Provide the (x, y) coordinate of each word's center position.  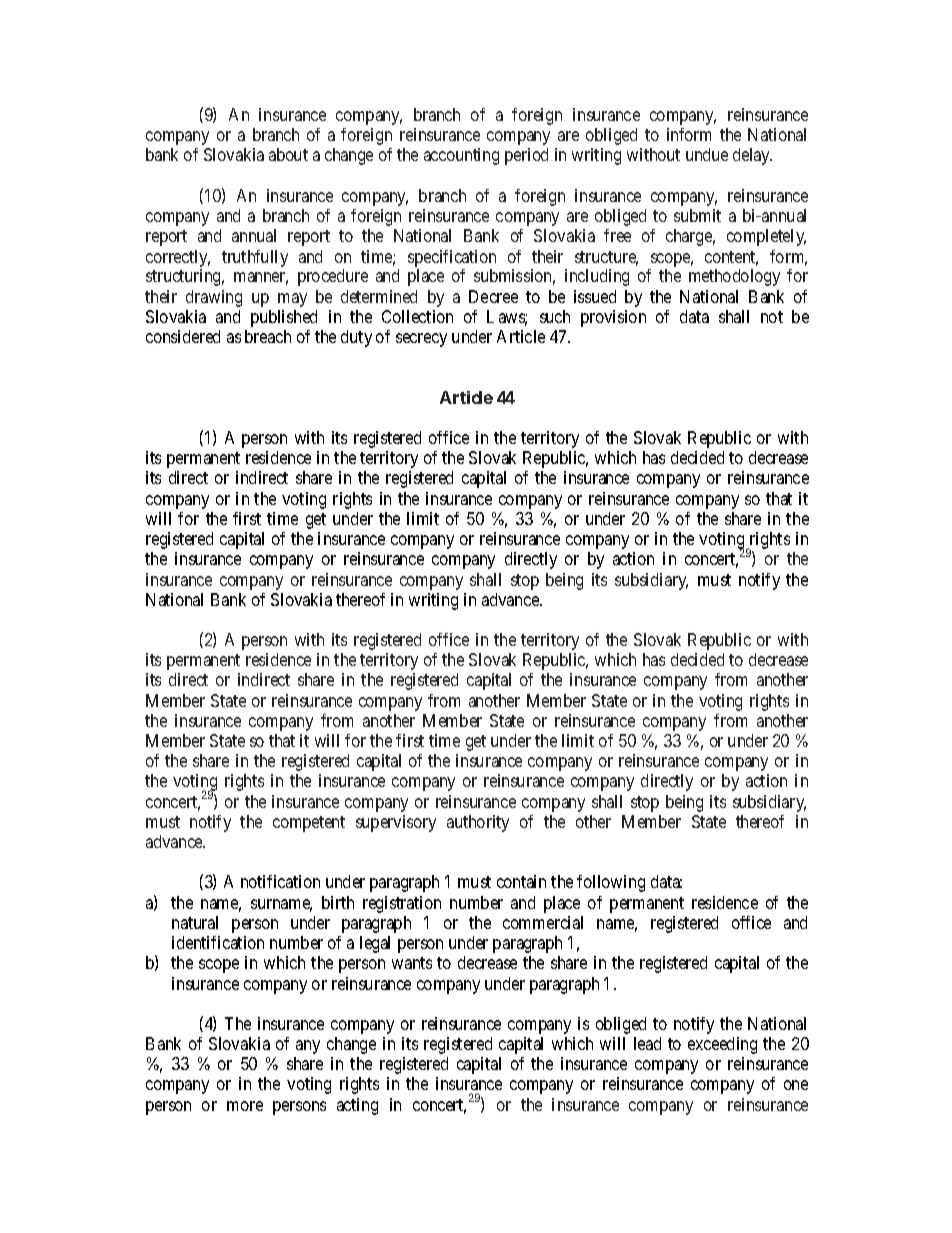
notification (280, 881)
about (288, 154)
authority (478, 823)
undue (707, 154)
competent (309, 824)
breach (268, 336)
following (611, 883)
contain (521, 881)
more (245, 1106)
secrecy (421, 340)
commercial (543, 922)
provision (613, 318)
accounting (461, 156)
